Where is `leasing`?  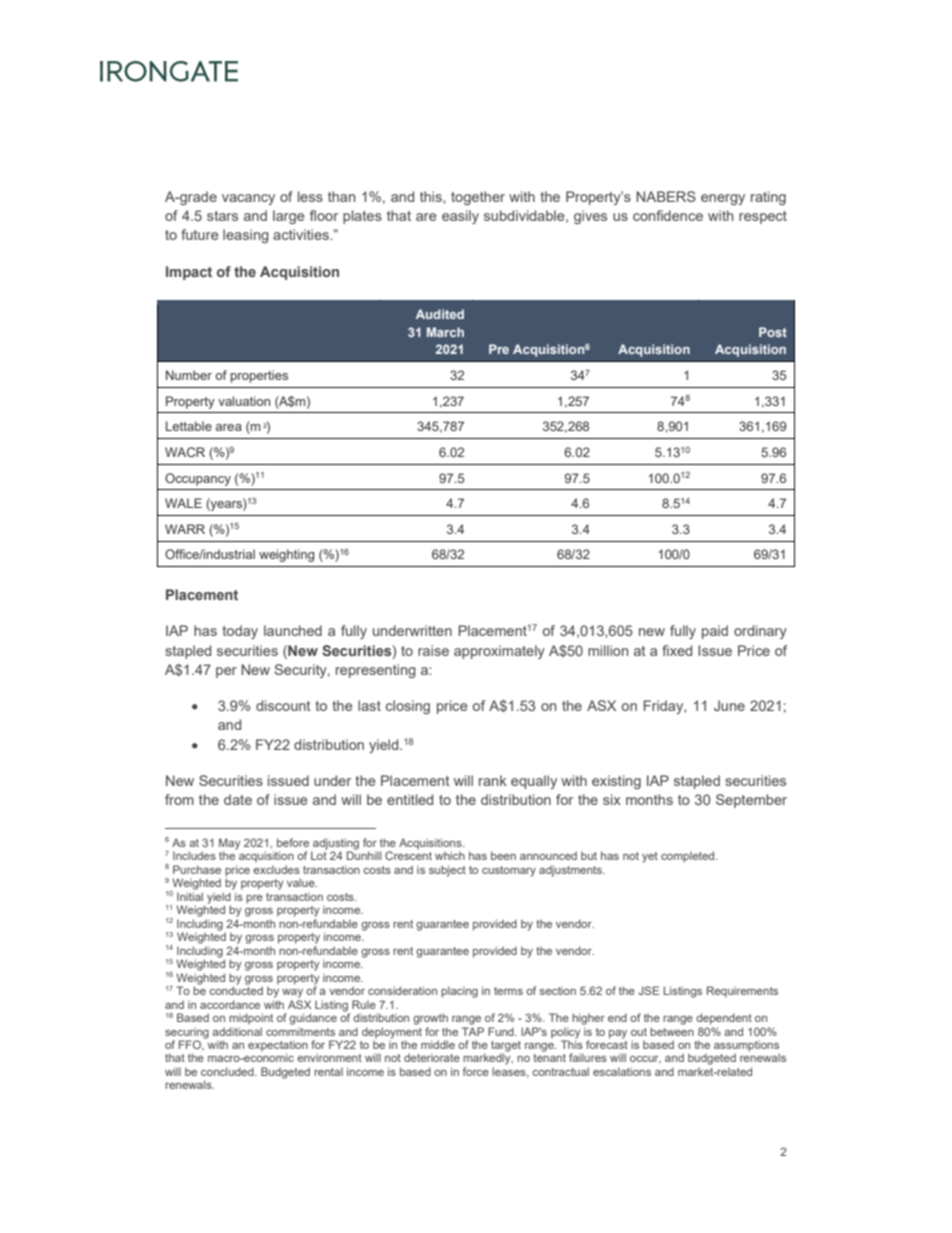 leasing is located at coordinates (246, 236).
